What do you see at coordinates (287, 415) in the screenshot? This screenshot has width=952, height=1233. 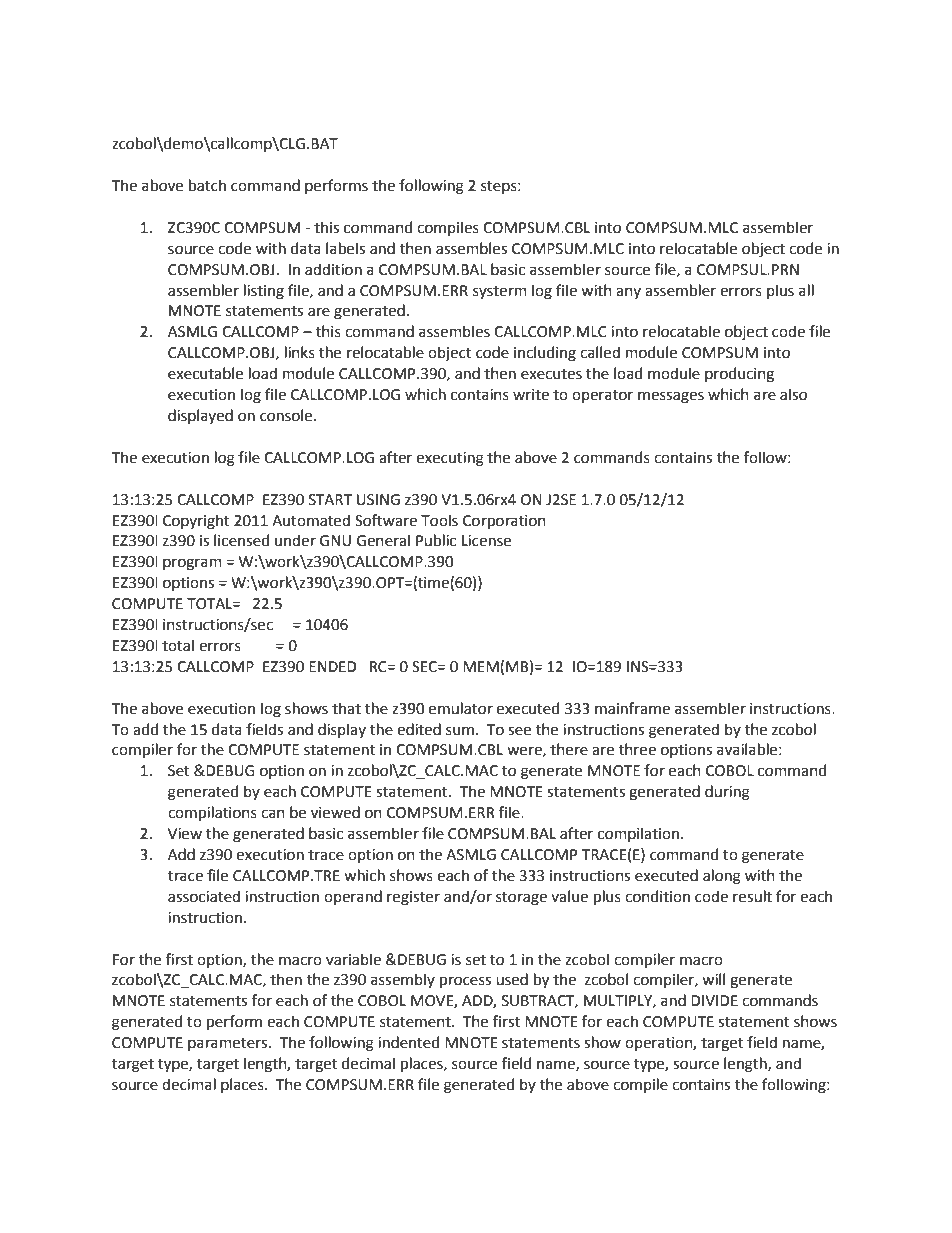 I see `console` at bounding box center [287, 415].
